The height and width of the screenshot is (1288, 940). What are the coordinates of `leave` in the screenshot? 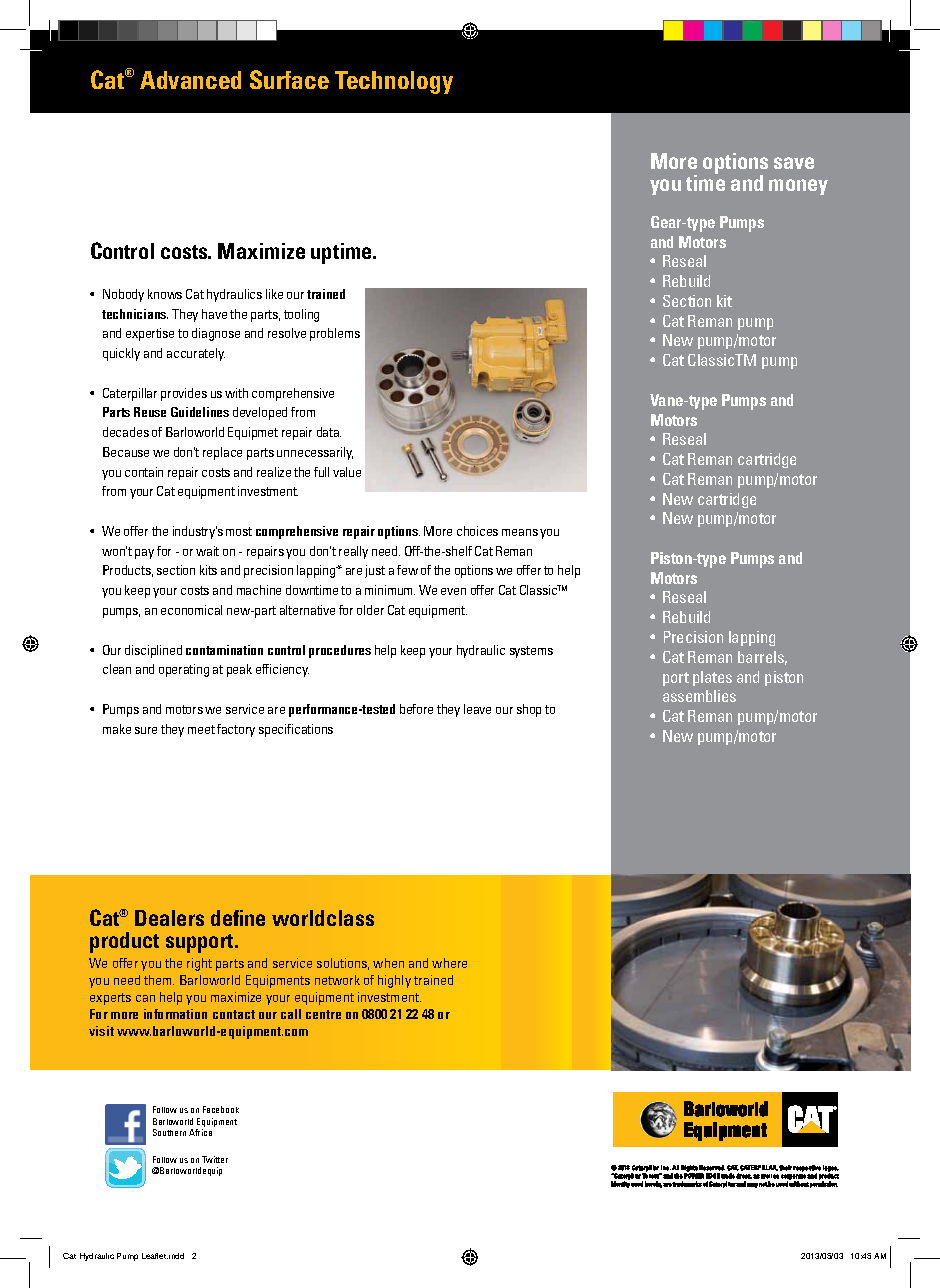 It's located at (477, 709).
